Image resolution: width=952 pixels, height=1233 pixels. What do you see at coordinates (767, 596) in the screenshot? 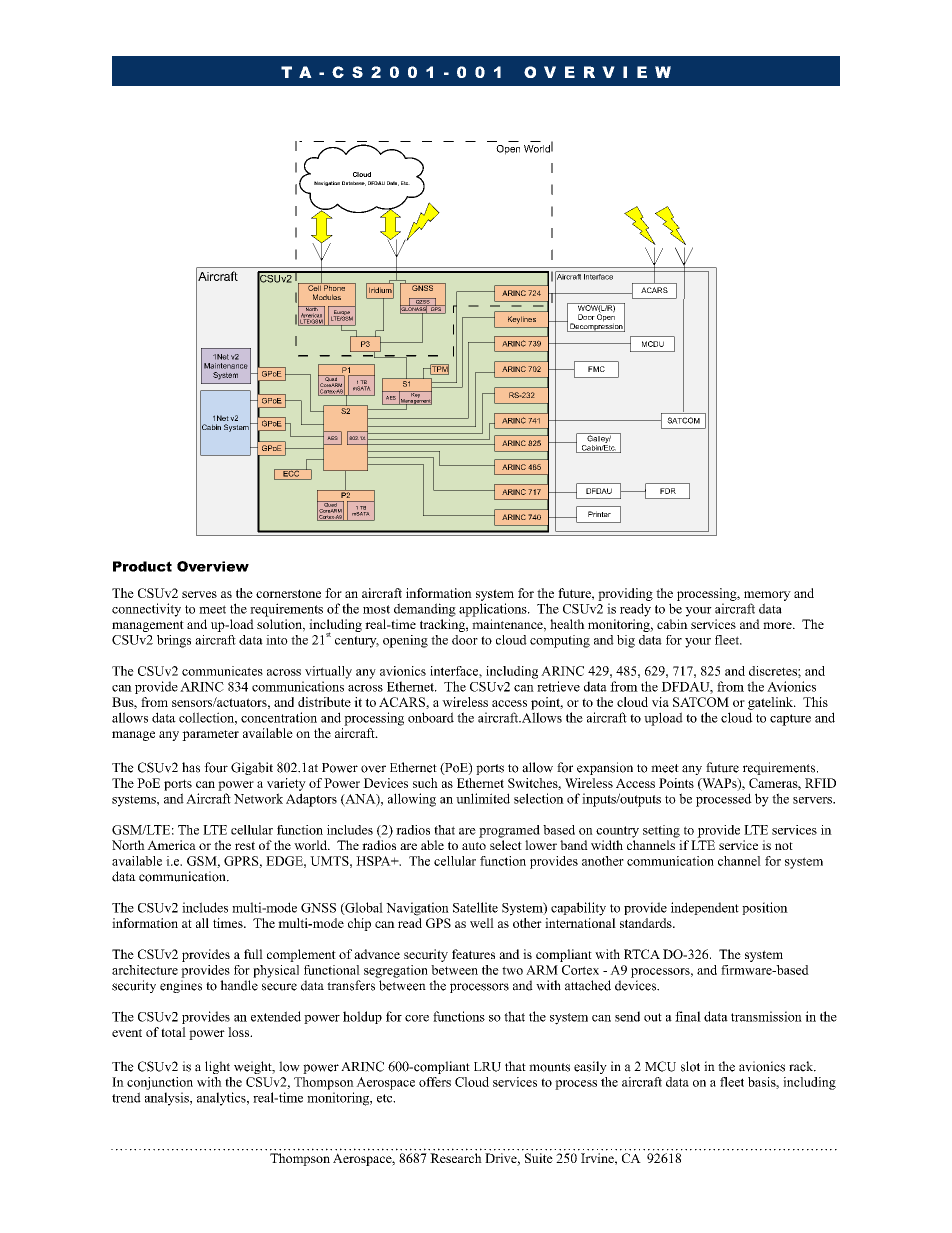
I see `memory` at bounding box center [767, 596].
